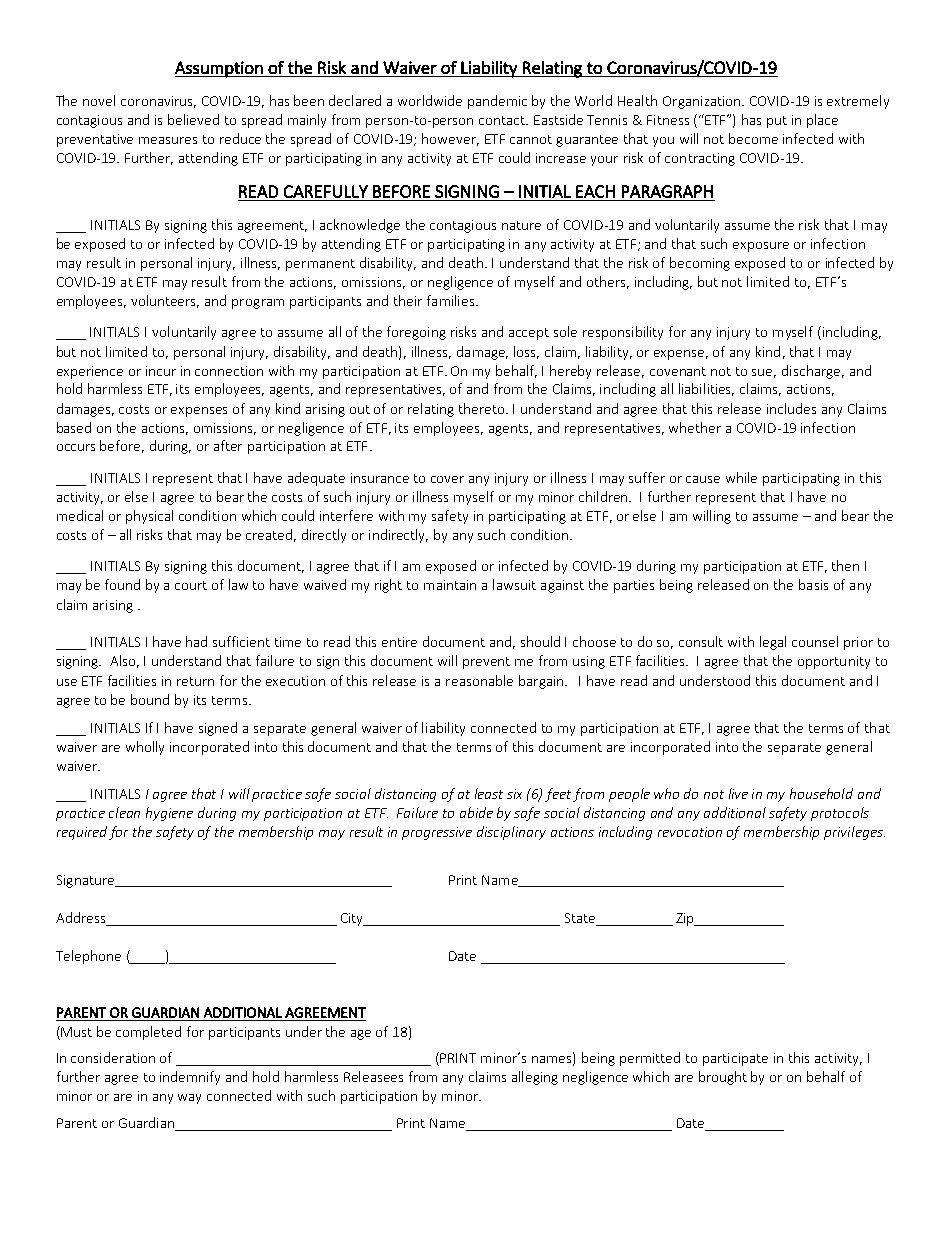 The width and height of the page is (952, 1233). I want to click on maintain, so click(450, 585).
